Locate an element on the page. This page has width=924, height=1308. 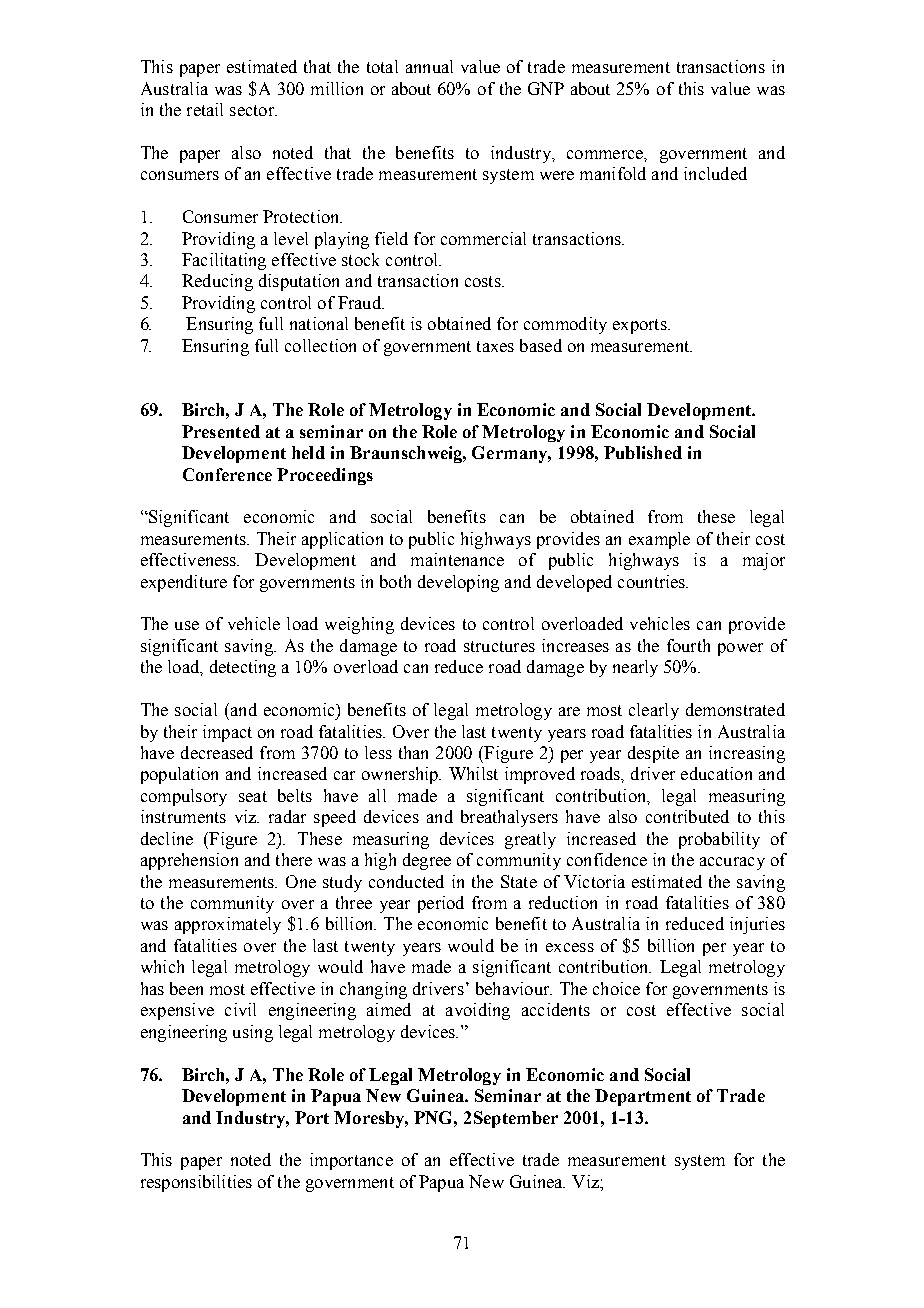
annual is located at coordinates (429, 66).
